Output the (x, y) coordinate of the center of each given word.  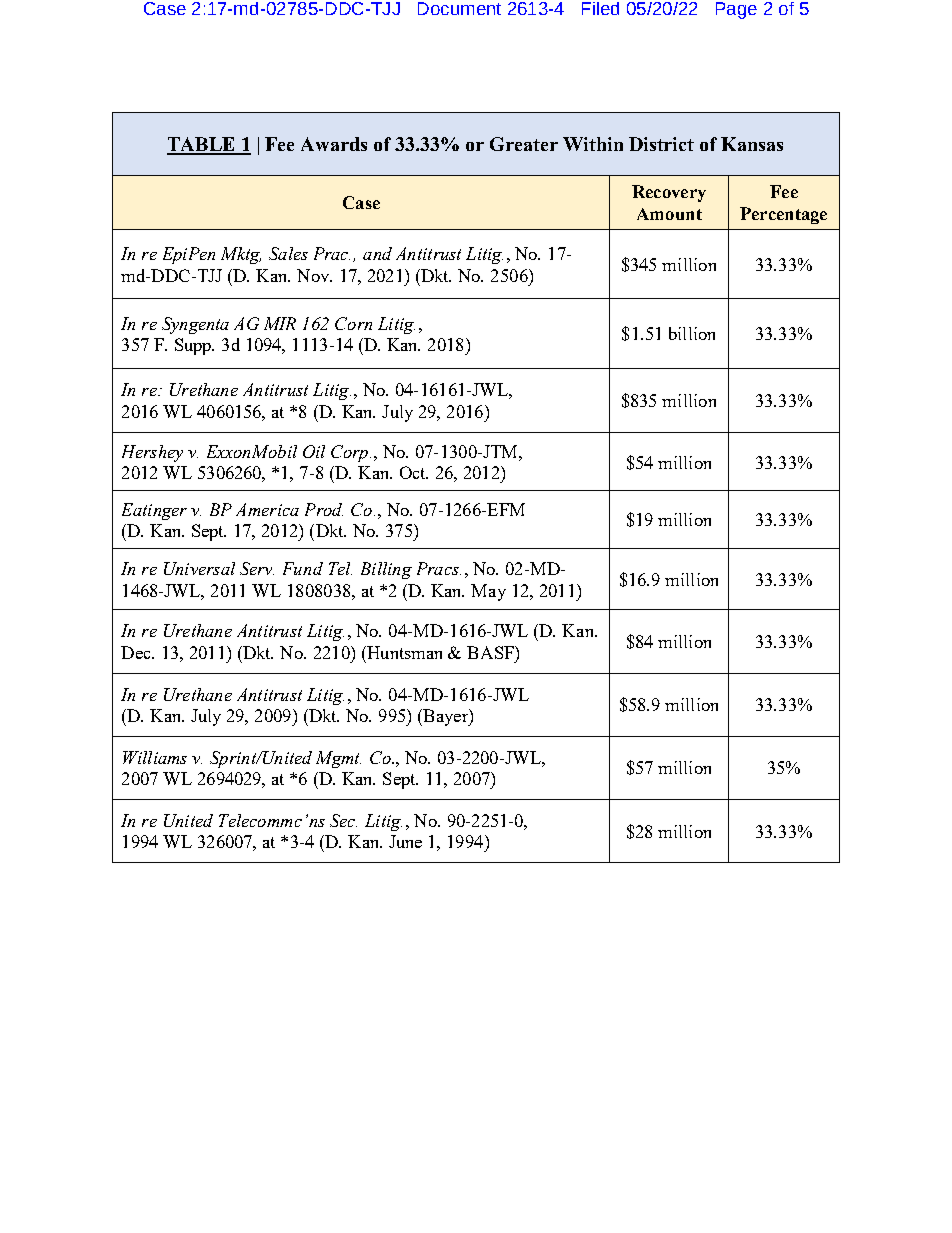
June (405, 841)
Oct (414, 472)
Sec (343, 820)
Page (736, 10)
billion (692, 333)
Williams (155, 757)
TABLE (202, 145)
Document (459, 8)
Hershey (152, 453)
